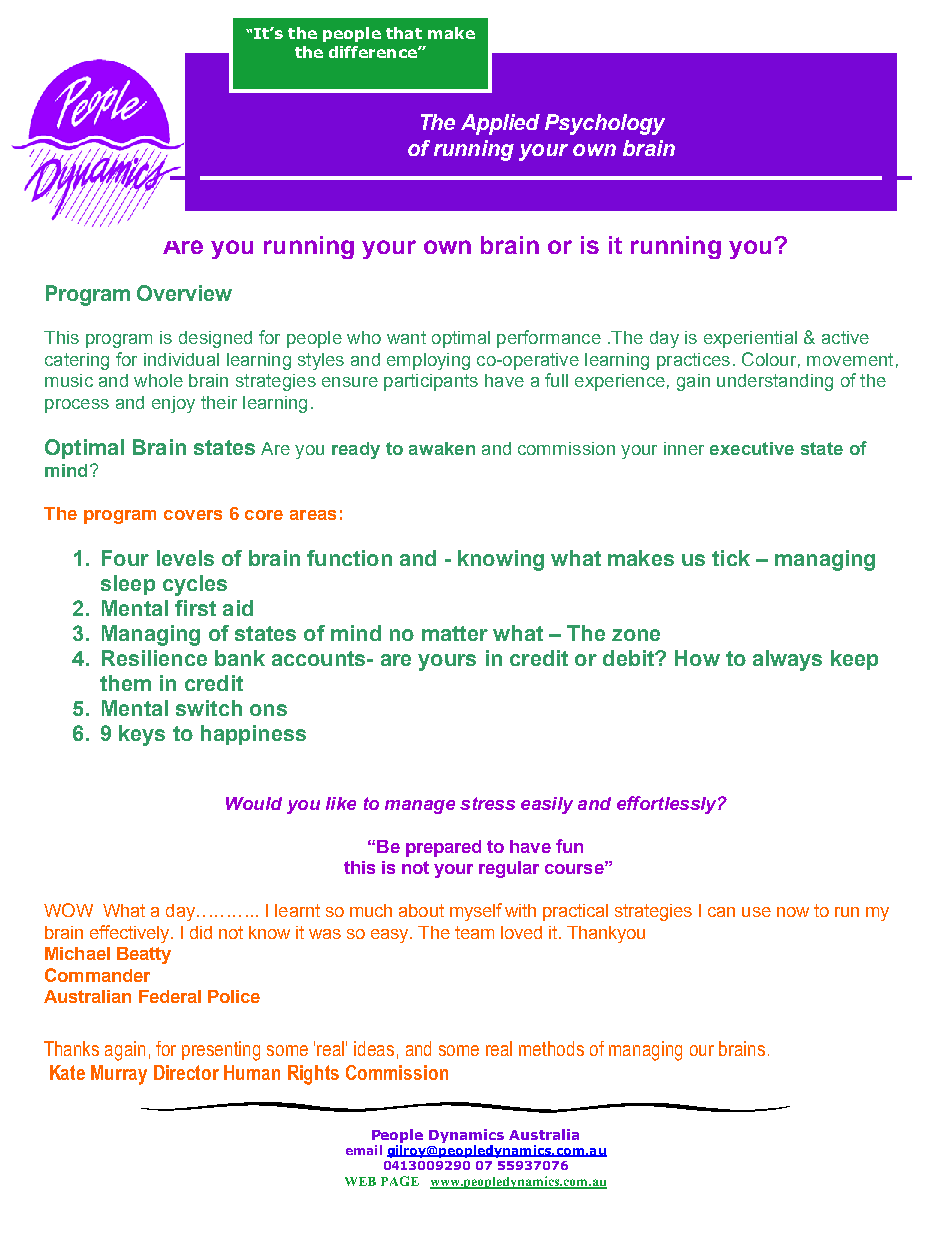 This screenshot has height=1233, width=952. What do you see at coordinates (374, 52) in the screenshot?
I see `difference` at bounding box center [374, 52].
